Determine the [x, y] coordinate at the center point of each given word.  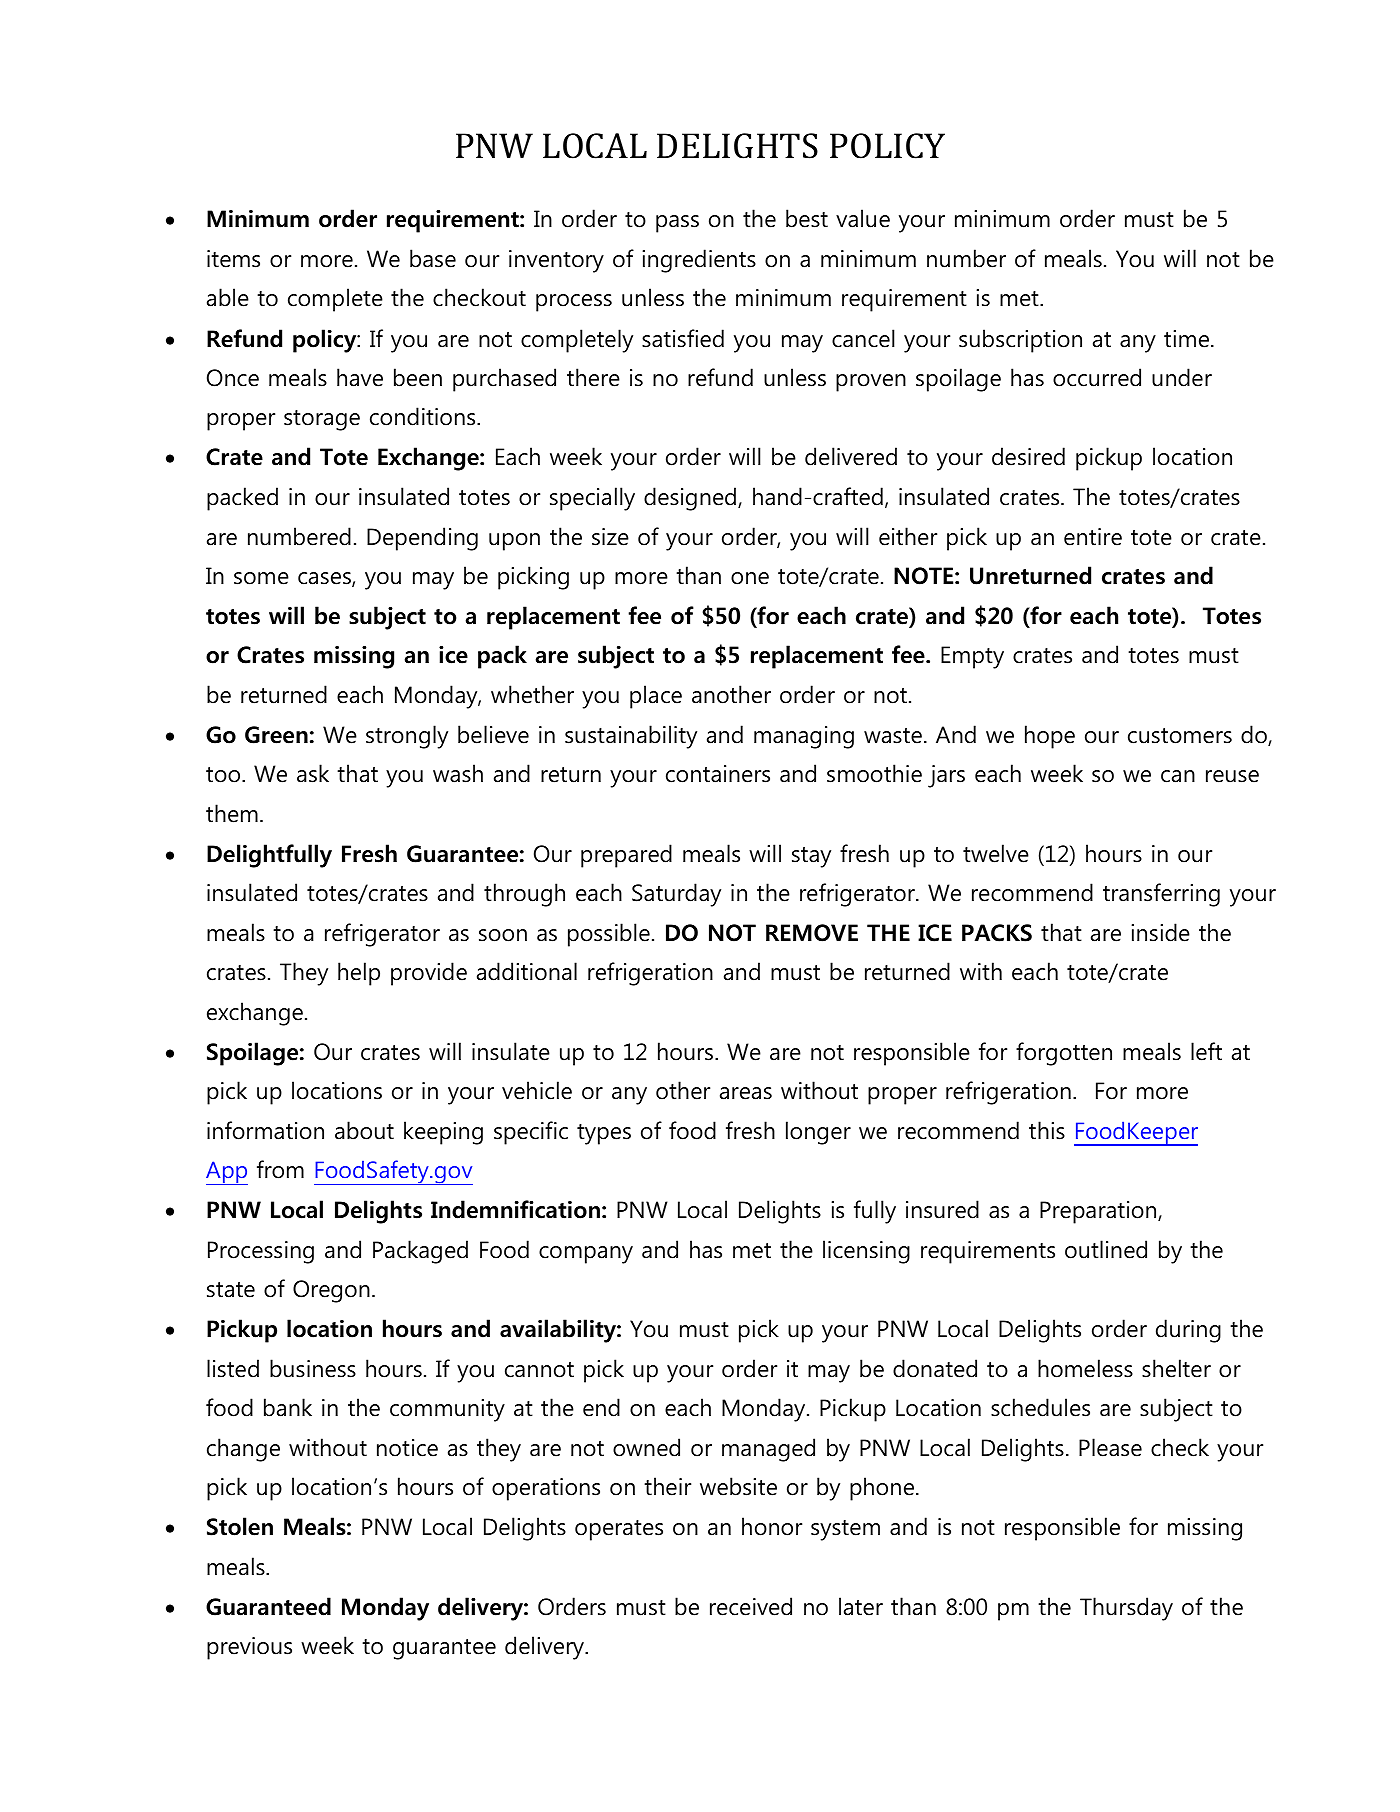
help [359, 974]
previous [249, 1648]
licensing [866, 1252]
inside [1160, 932]
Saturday [676, 895]
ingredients [699, 261]
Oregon [331, 1291]
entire [1093, 537]
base [433, 258]
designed [690, 499]
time [1188, 339]
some [261, 578]
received [751, 1606]
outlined [1106, 1249]
